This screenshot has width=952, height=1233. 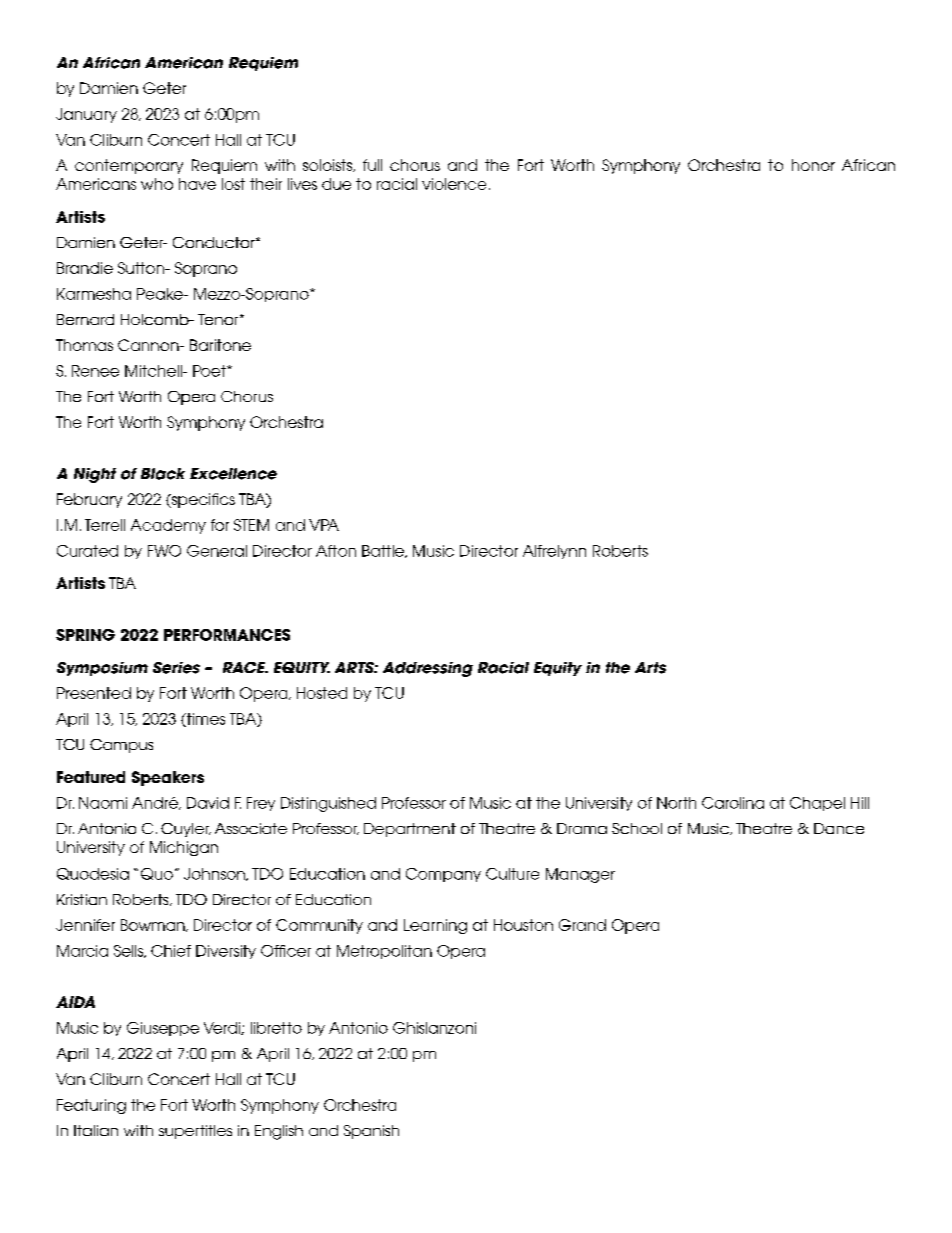 What do you see at coordinates (454, 184) in the screenshot?
I see `violence` at bounding box center [454, 184].
